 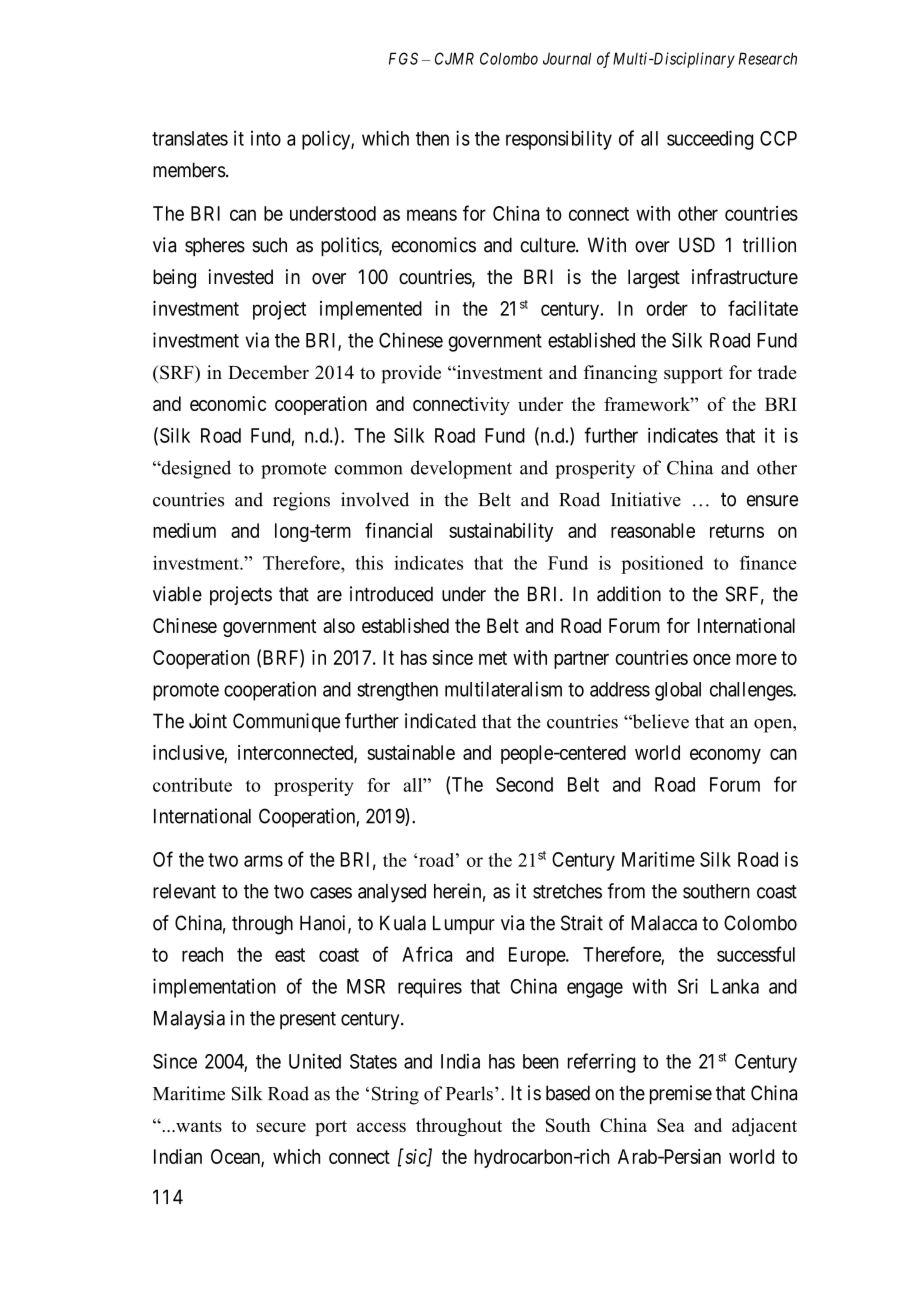 I want to click on secure, so click(x=281, y=1127).
